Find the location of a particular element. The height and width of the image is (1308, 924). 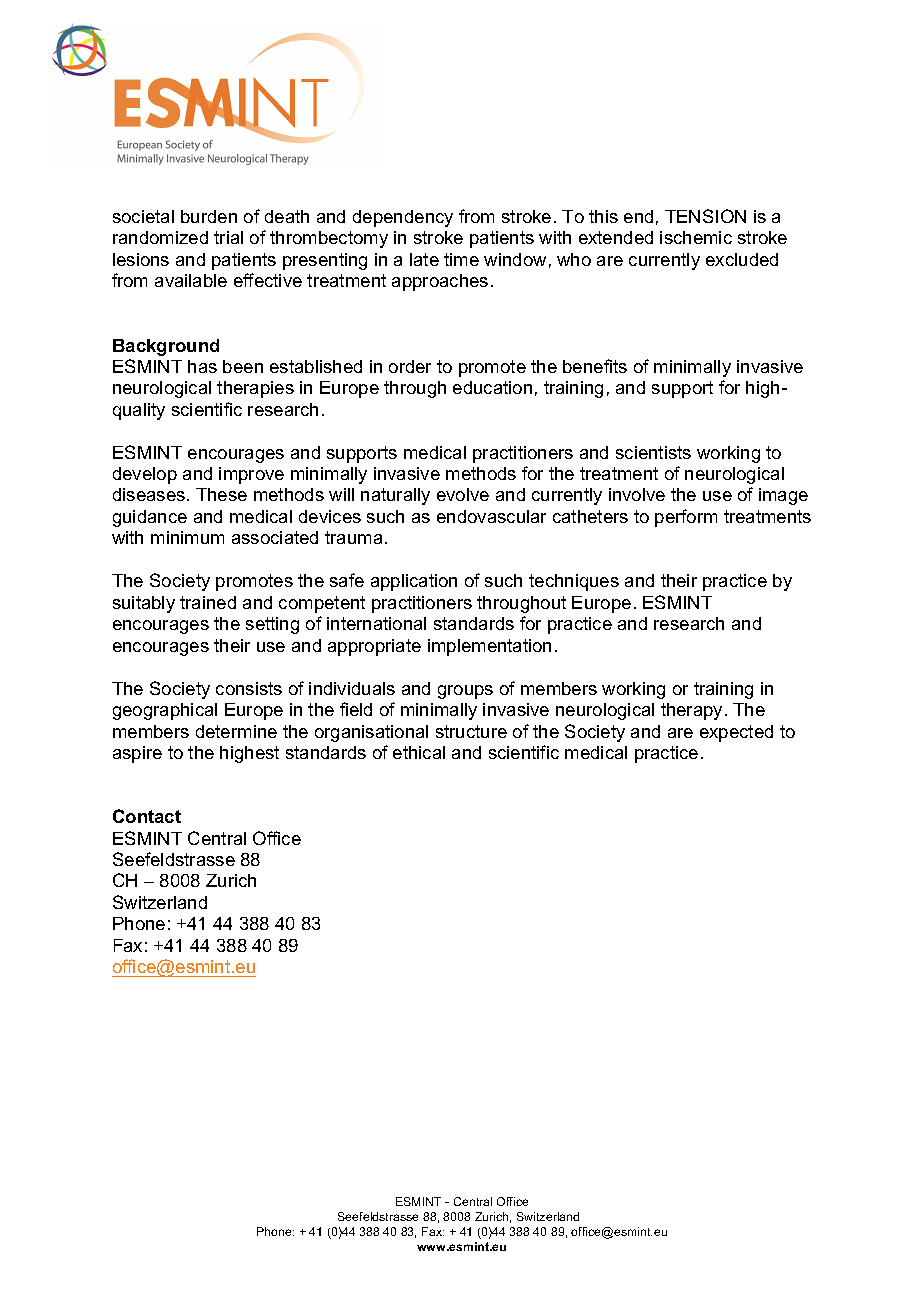

Contact is located at coordinates (147, 816).
